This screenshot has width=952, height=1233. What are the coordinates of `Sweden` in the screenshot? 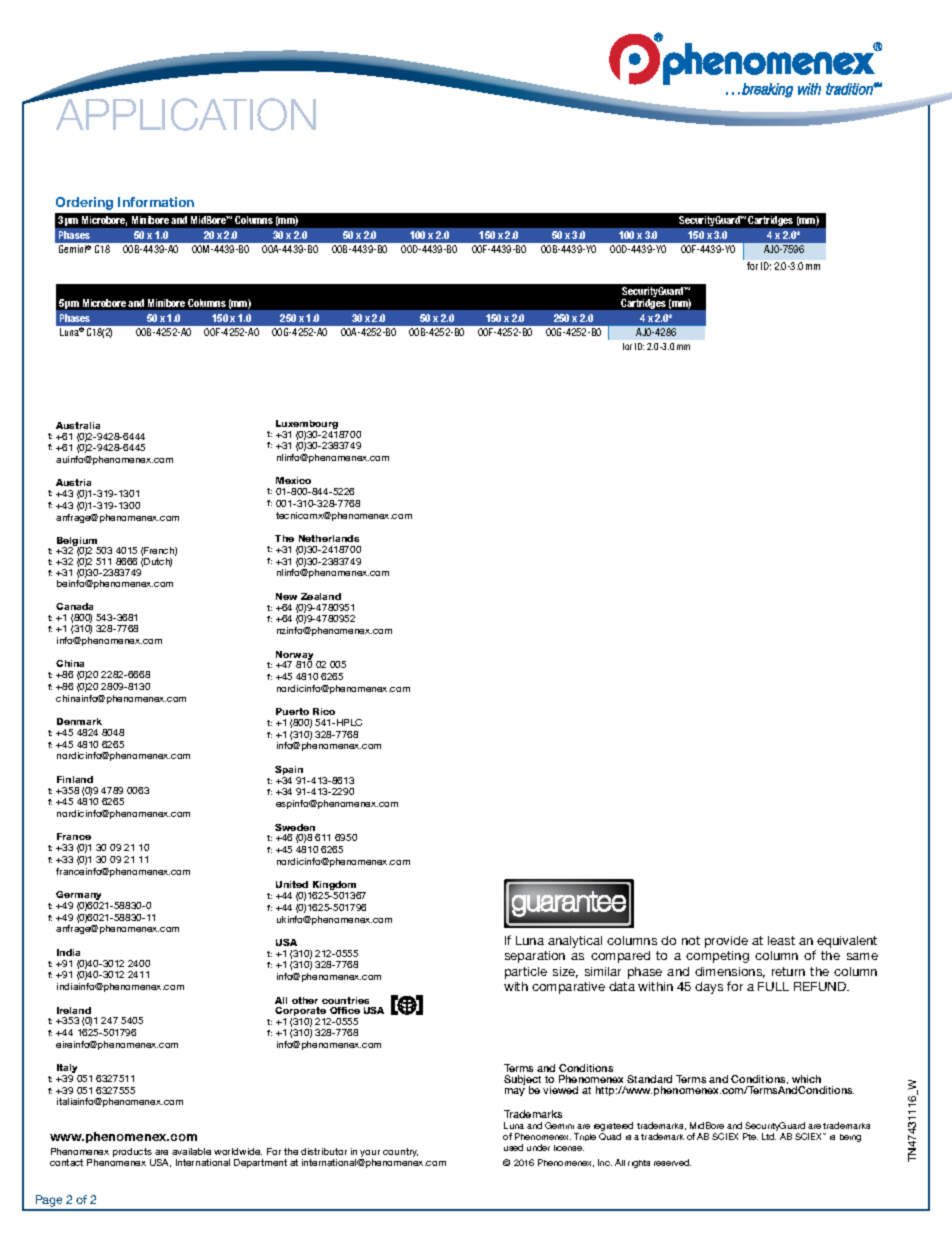 It's located at (295, 827).
